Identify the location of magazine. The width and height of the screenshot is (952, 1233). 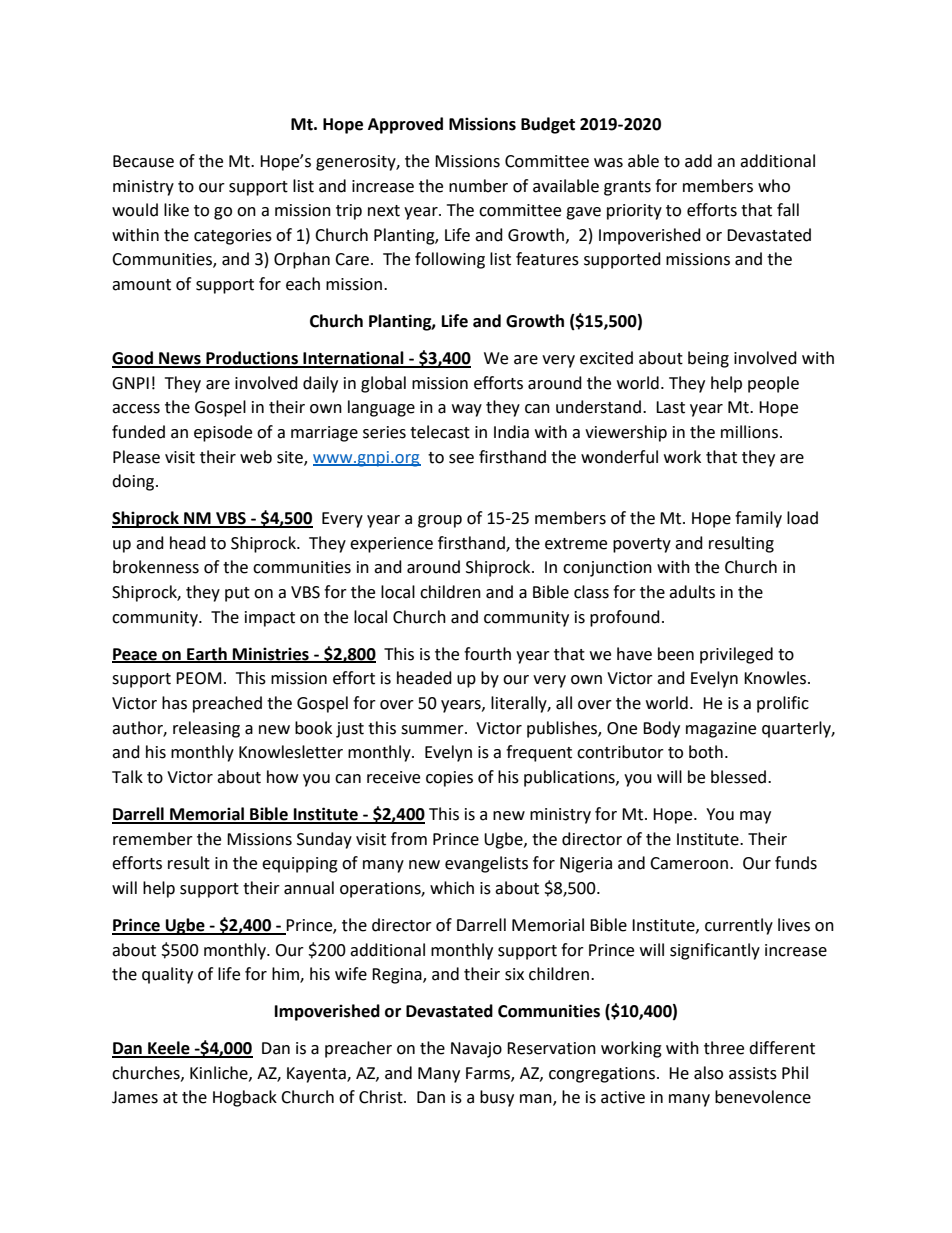
(721, 730).
